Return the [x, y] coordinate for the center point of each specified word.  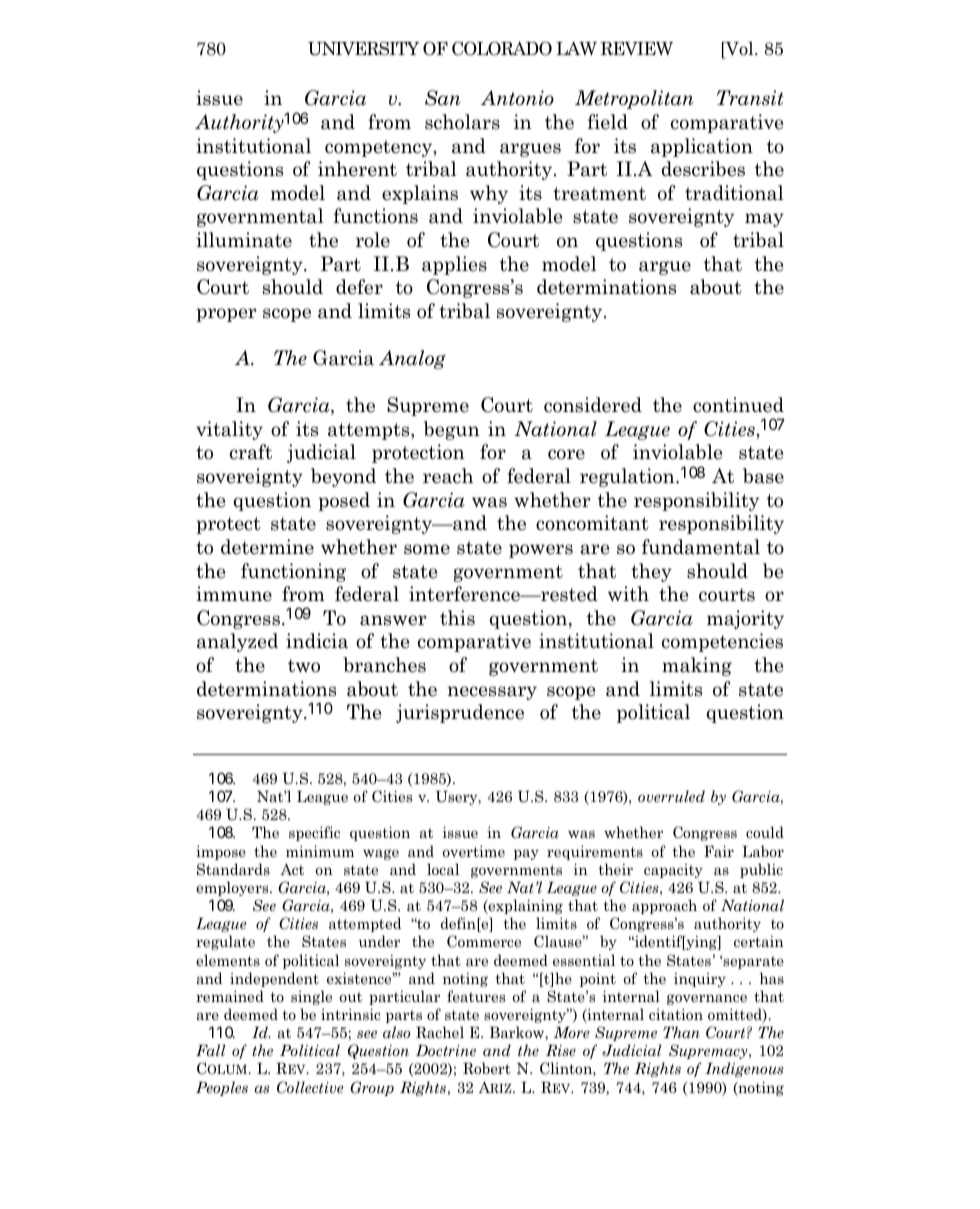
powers [541, 551]
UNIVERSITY [364, 48]
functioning [293, 572]
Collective [310, 1087]
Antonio [517, 98]
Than [681, 1032]
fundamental [701, 547]
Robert [487, 1068]
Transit [750, 98]
